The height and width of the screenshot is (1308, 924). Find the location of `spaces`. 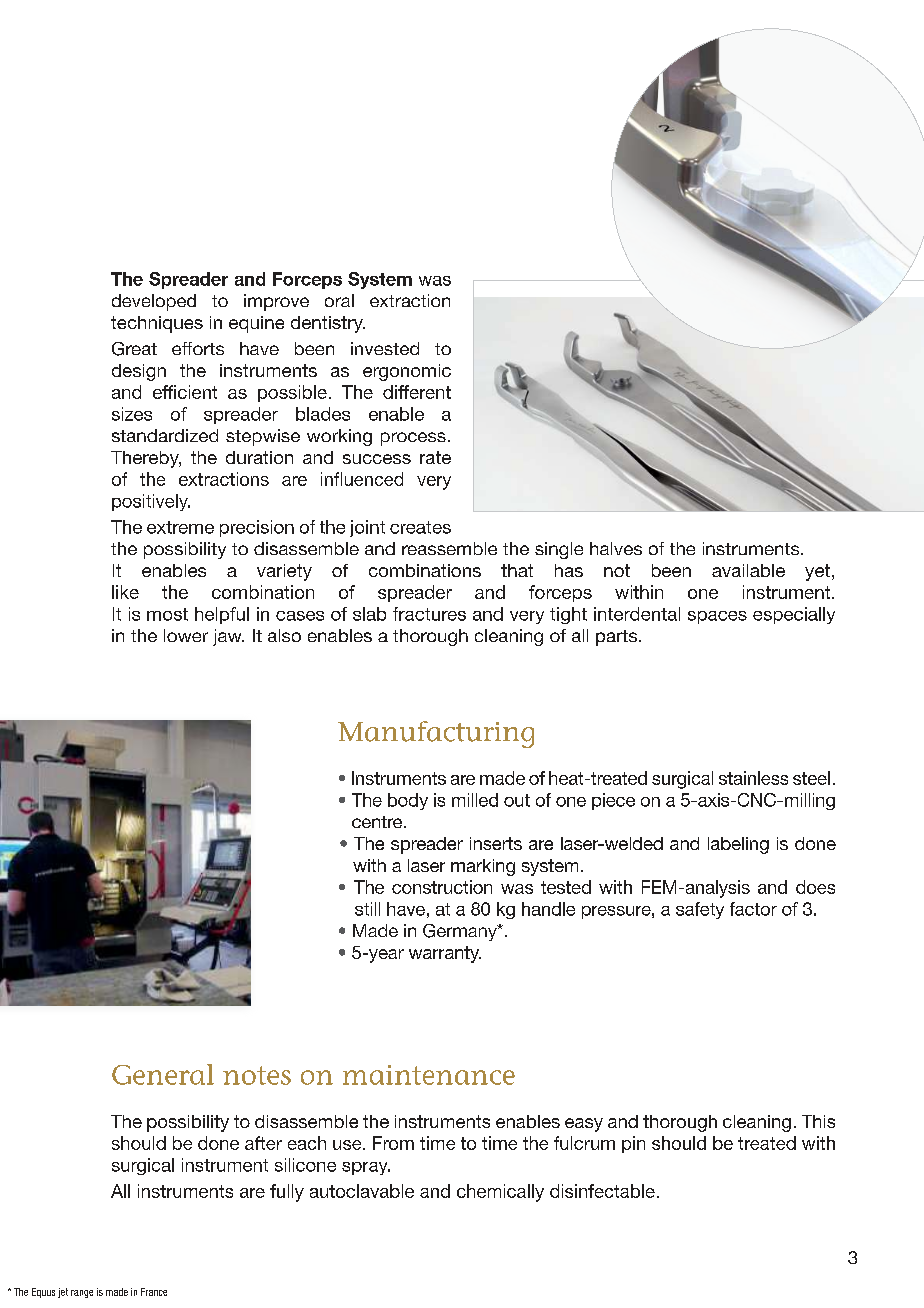

spaces is located at coordinates (717, 617).
